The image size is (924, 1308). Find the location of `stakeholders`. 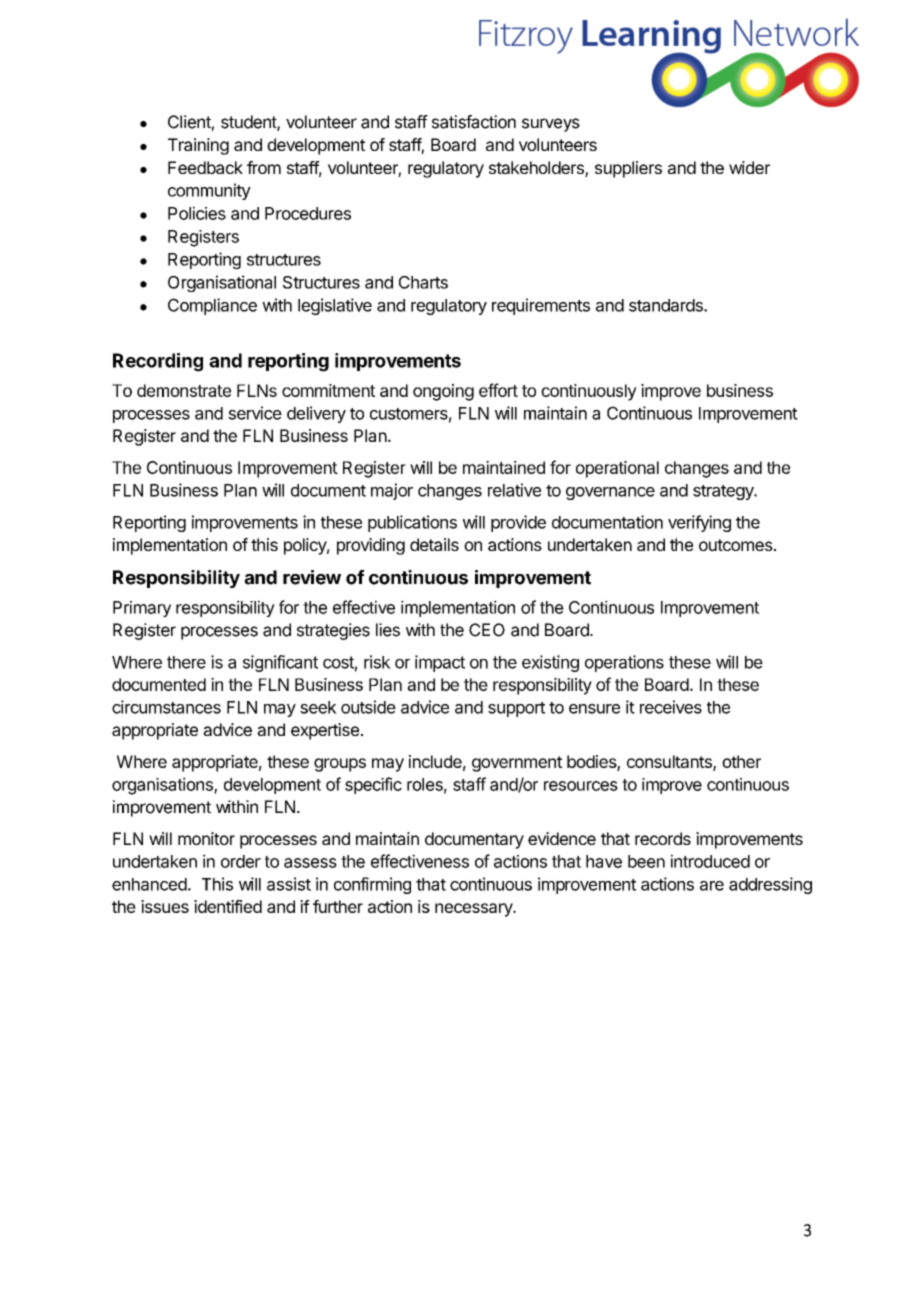

stakeholders is located at coordinates (537, 169).
